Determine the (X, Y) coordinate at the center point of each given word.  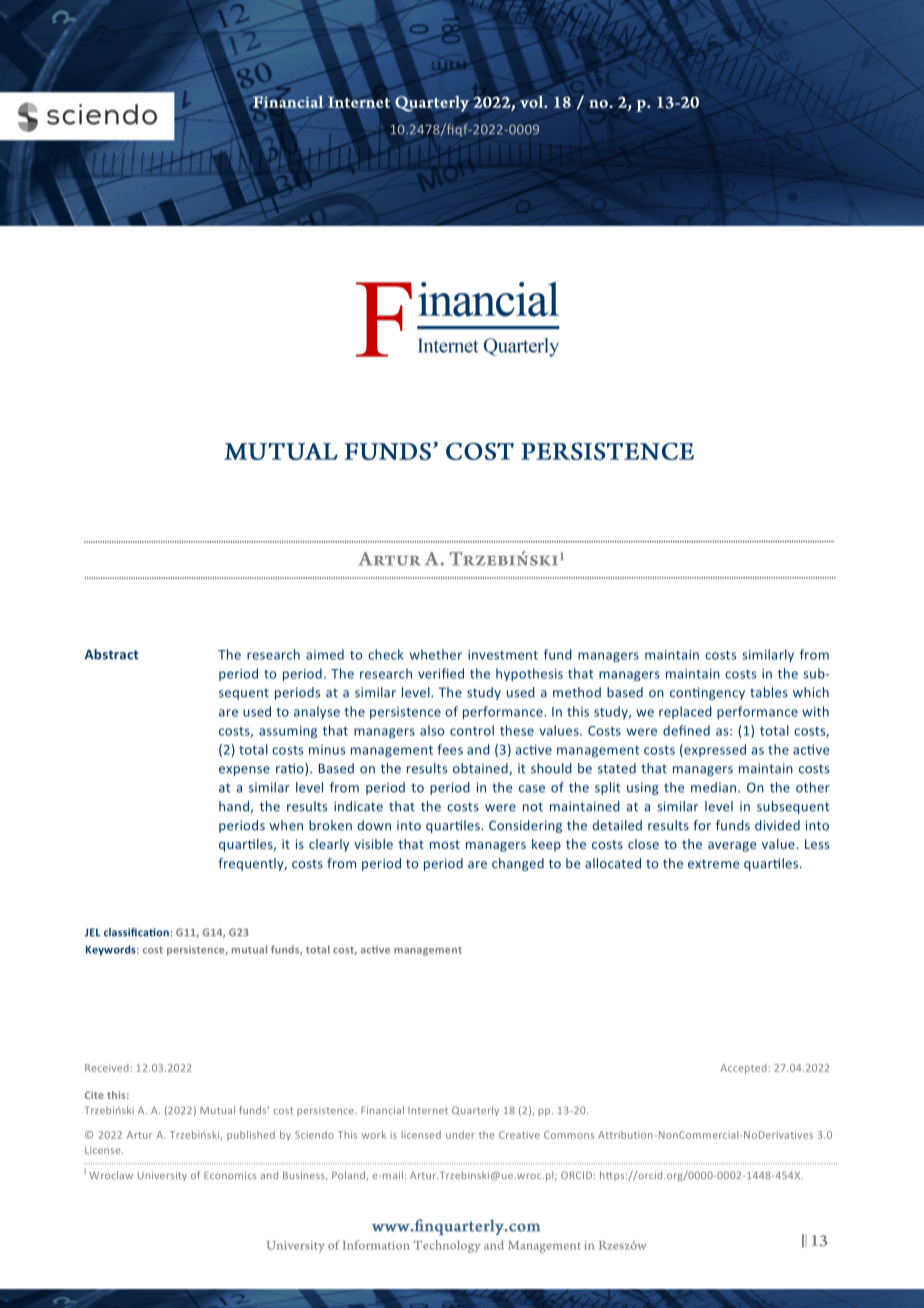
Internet (428, 1110)
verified (441, 673)
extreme (713, 864)
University (162, 1176)
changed (518, 864)
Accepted (744, 1069)
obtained (481, 769)
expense (244, 771)
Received (107, 1068)
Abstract (112, 654)
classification (136, 932)
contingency (707, 693)
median (715, 787)
